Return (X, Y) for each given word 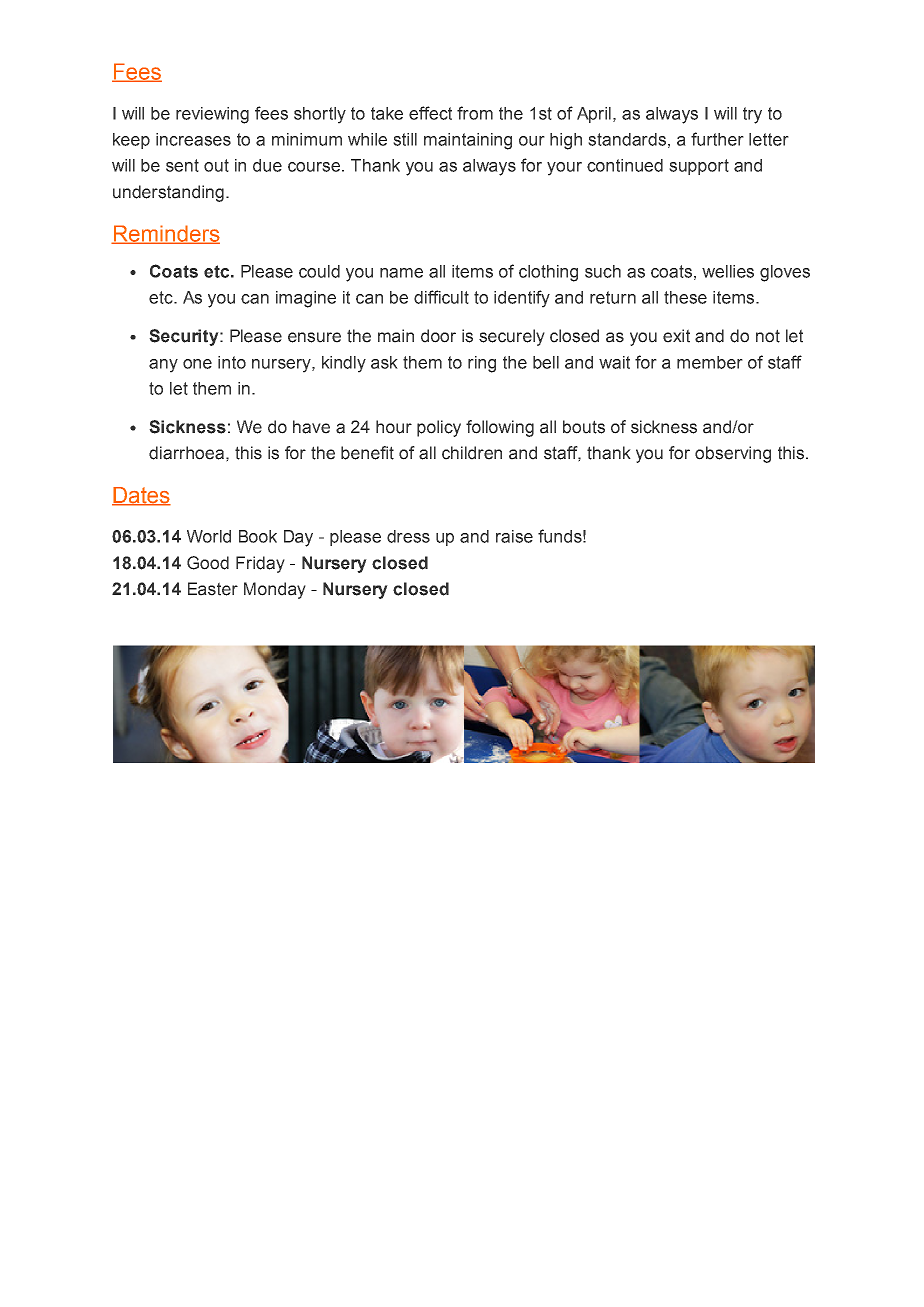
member (710, 362)
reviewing (212, 115)
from (475, 113)
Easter (213, 589)
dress (408, 536)
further (717, 139)
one (197, 364)
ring (482, 364)
